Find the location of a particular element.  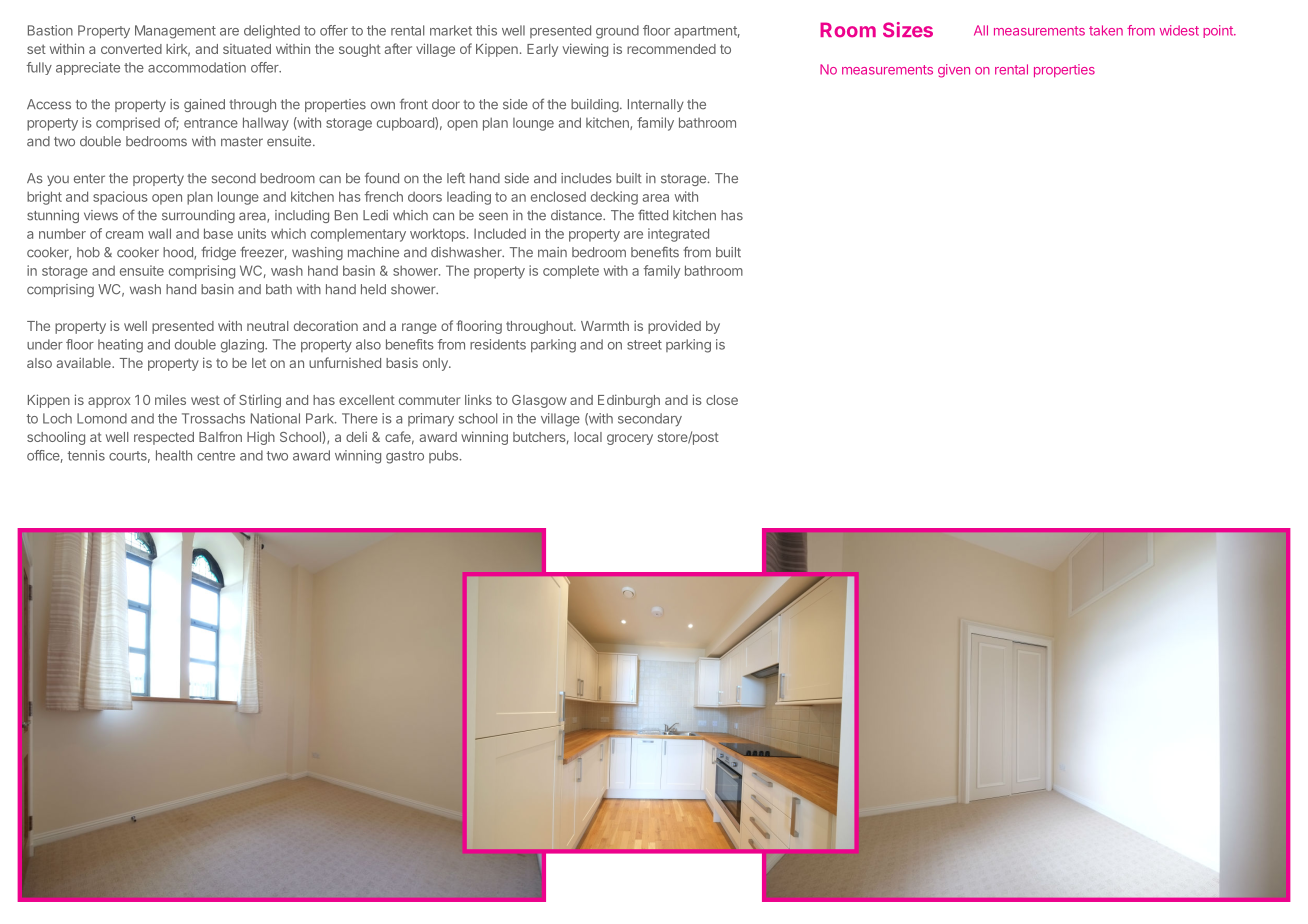

grocery is located at coordinates (630, 439).
